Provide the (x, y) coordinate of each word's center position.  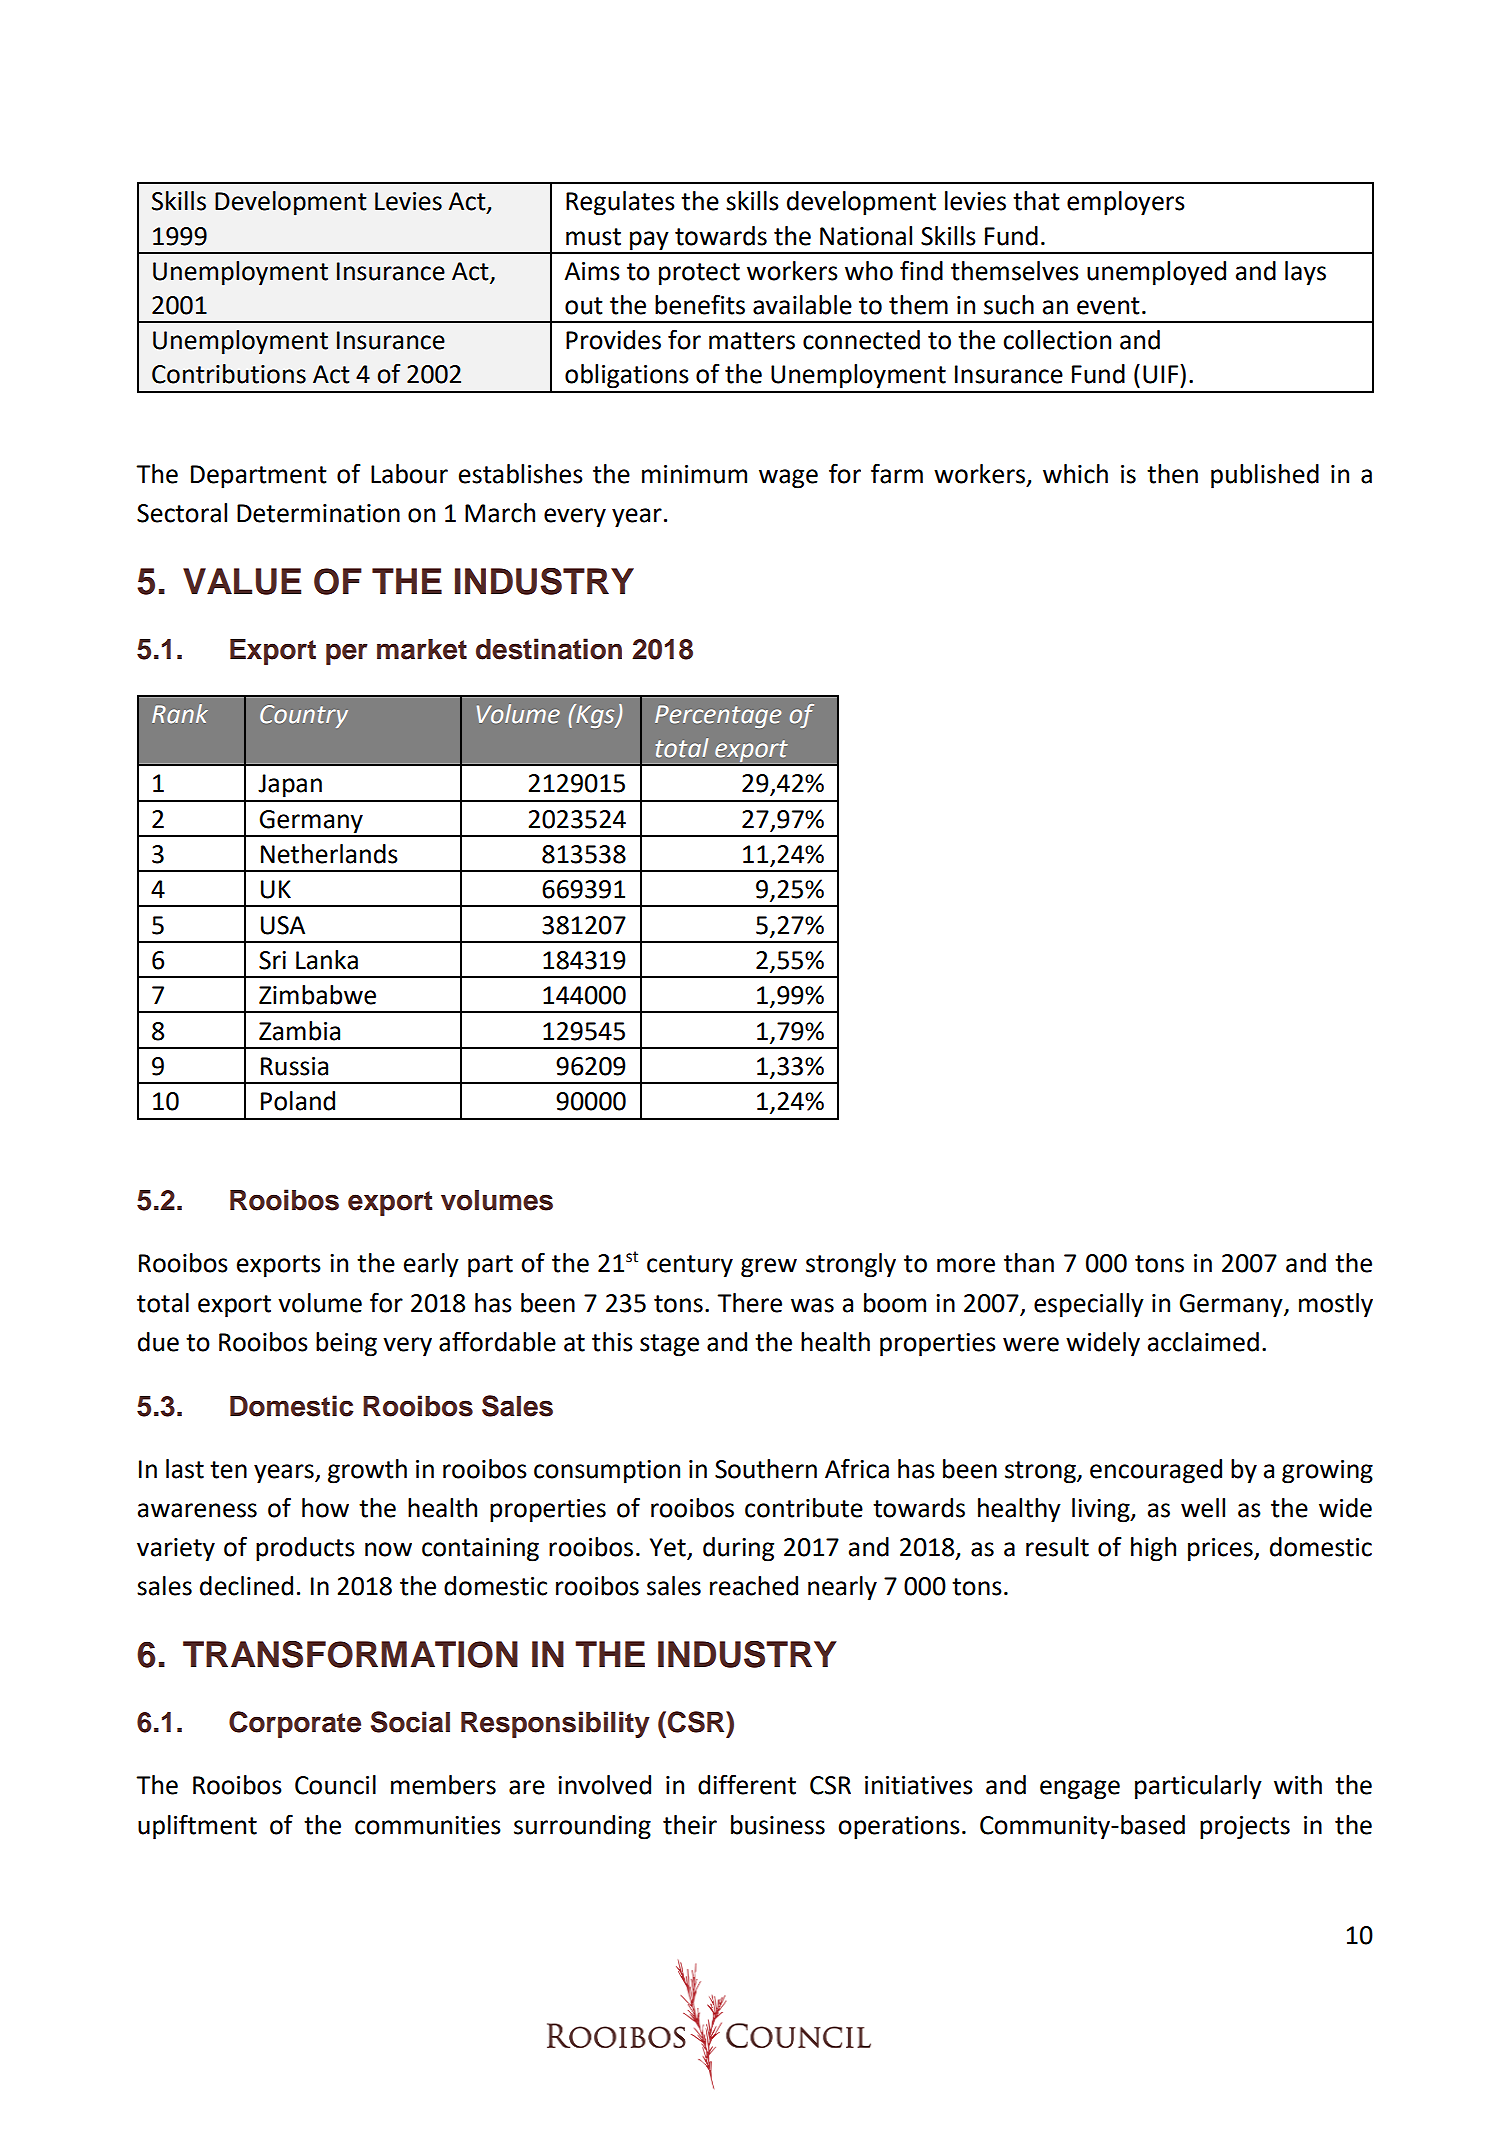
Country (304, 716)
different (747, 1784)
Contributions (229, 374)
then (1172, 474)
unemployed (1156, 273)
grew (769, 1268)
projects (1245, 1828)
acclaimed (1203, 1342)
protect (699, 274)
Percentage (718, 716)
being (346, 1344)
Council (335, 1785)
